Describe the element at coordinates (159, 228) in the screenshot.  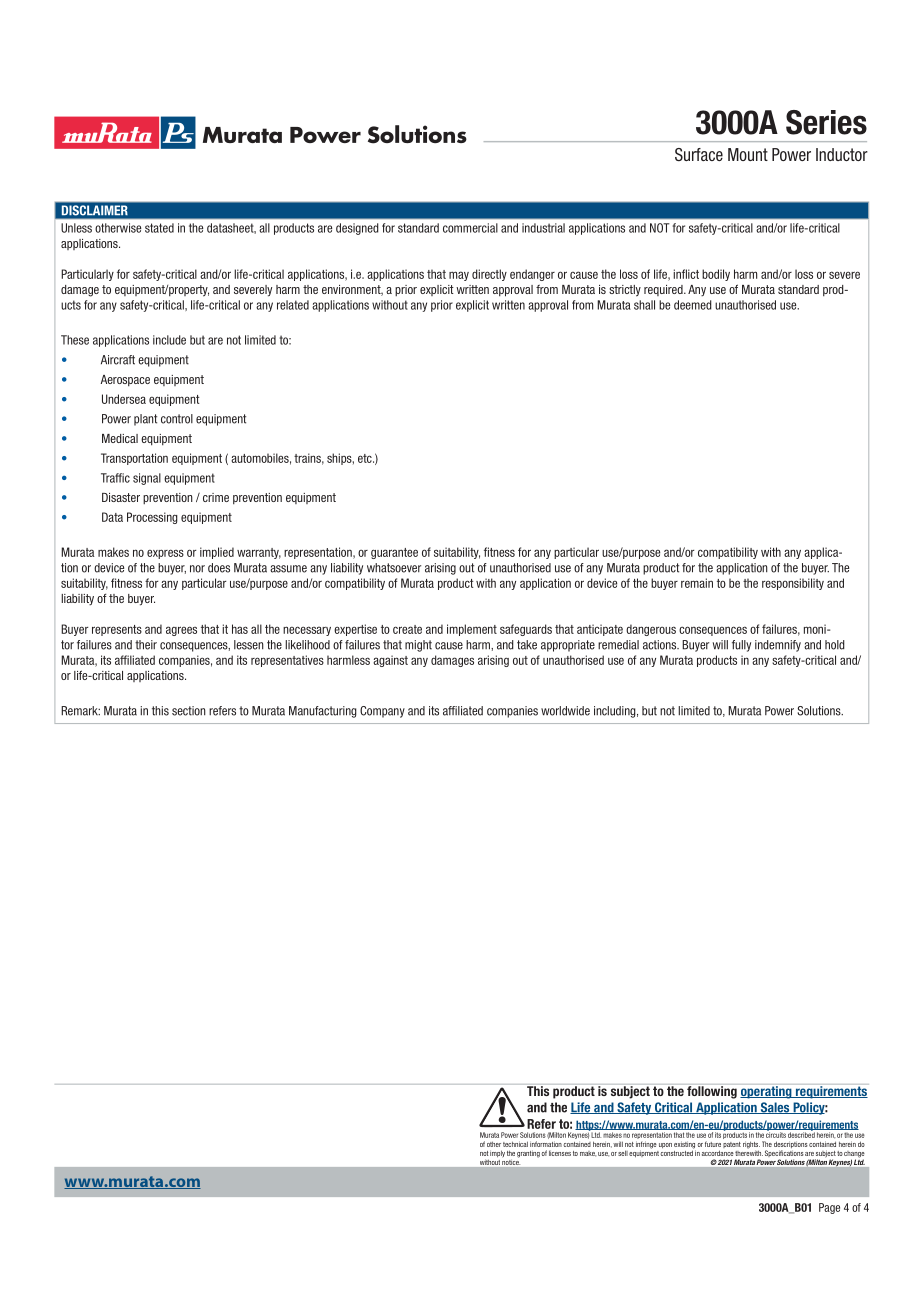
I see `stated` at that location.
